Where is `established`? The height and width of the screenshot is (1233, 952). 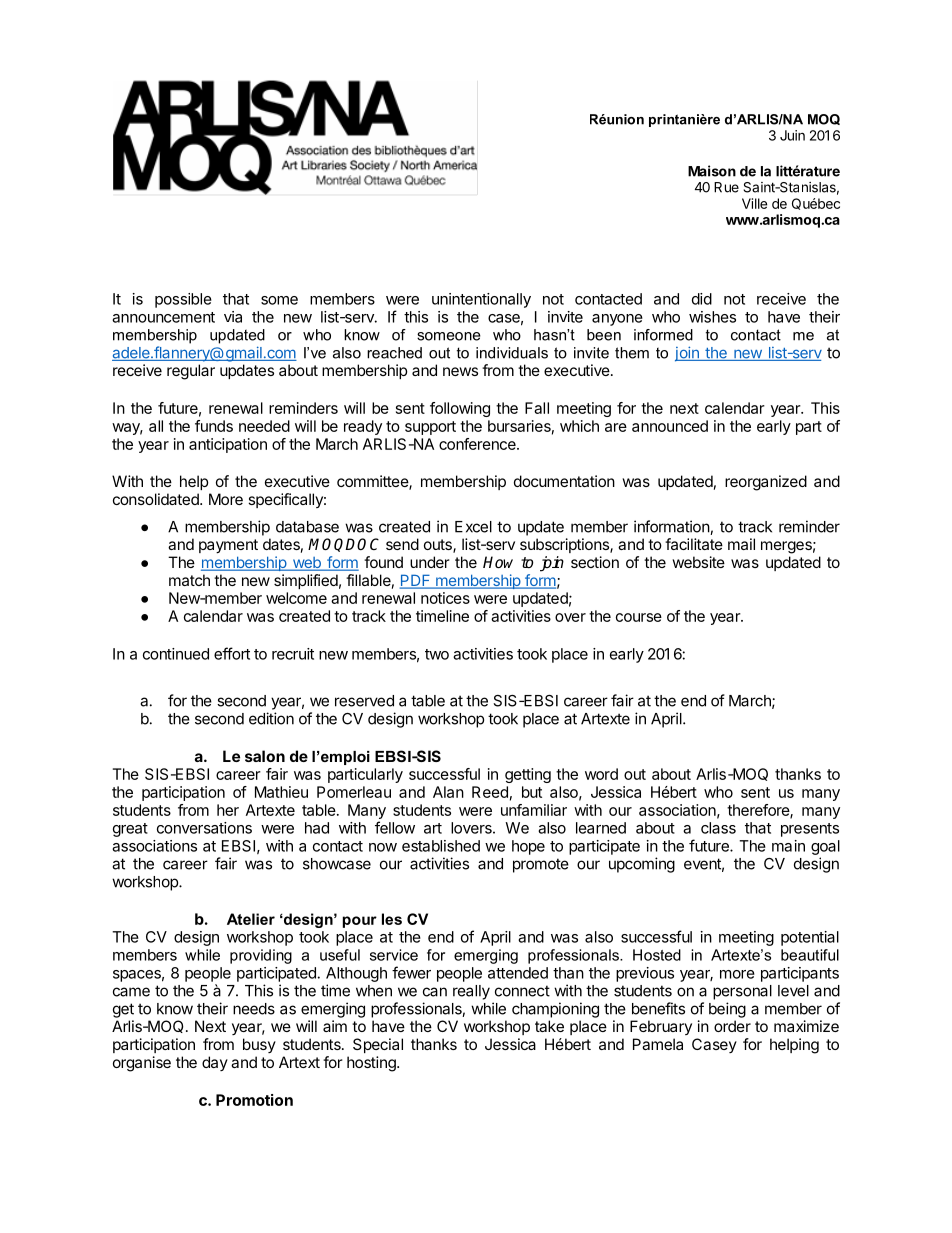 established is located at coordinates (441, 846).
